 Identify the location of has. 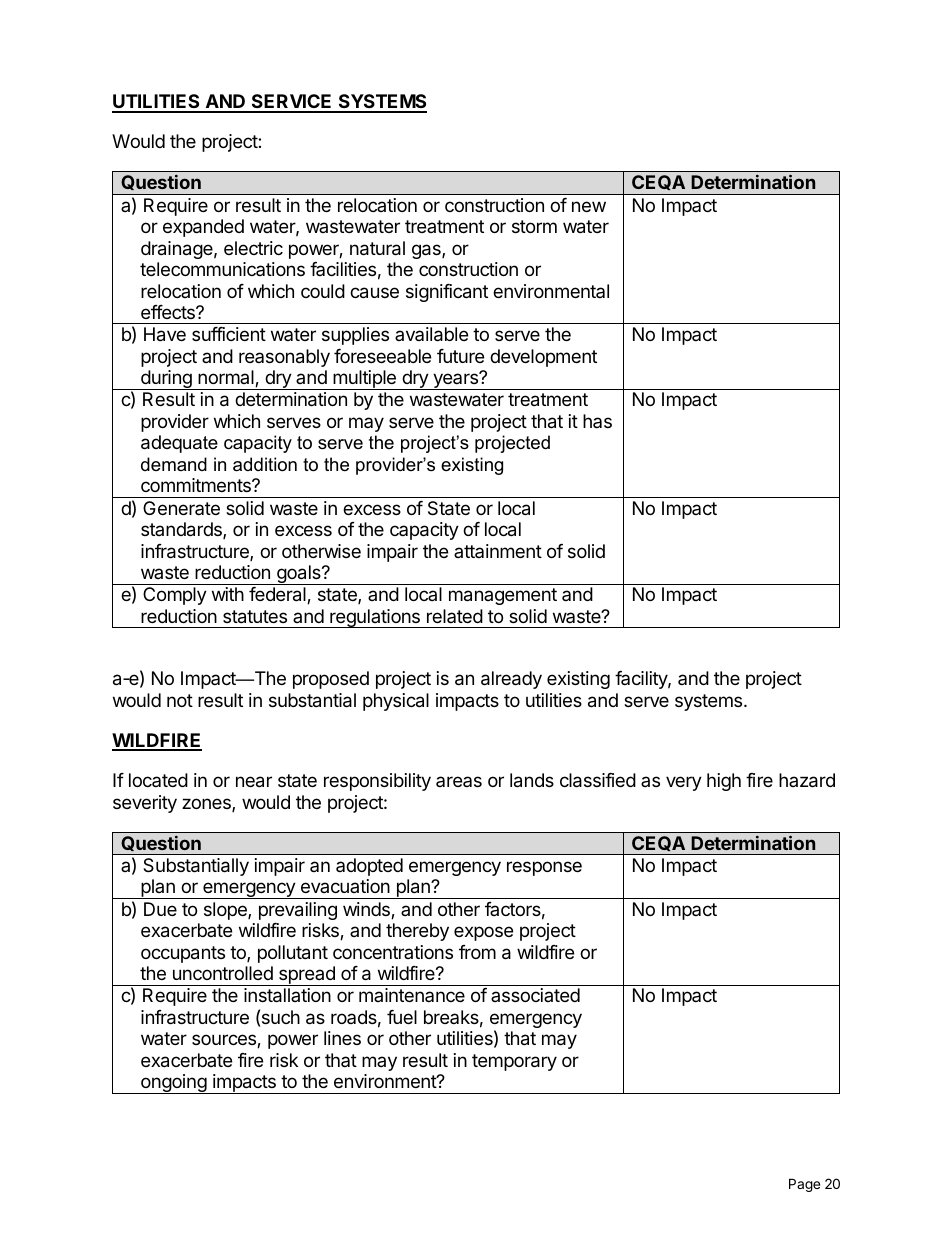
(597, 421).
